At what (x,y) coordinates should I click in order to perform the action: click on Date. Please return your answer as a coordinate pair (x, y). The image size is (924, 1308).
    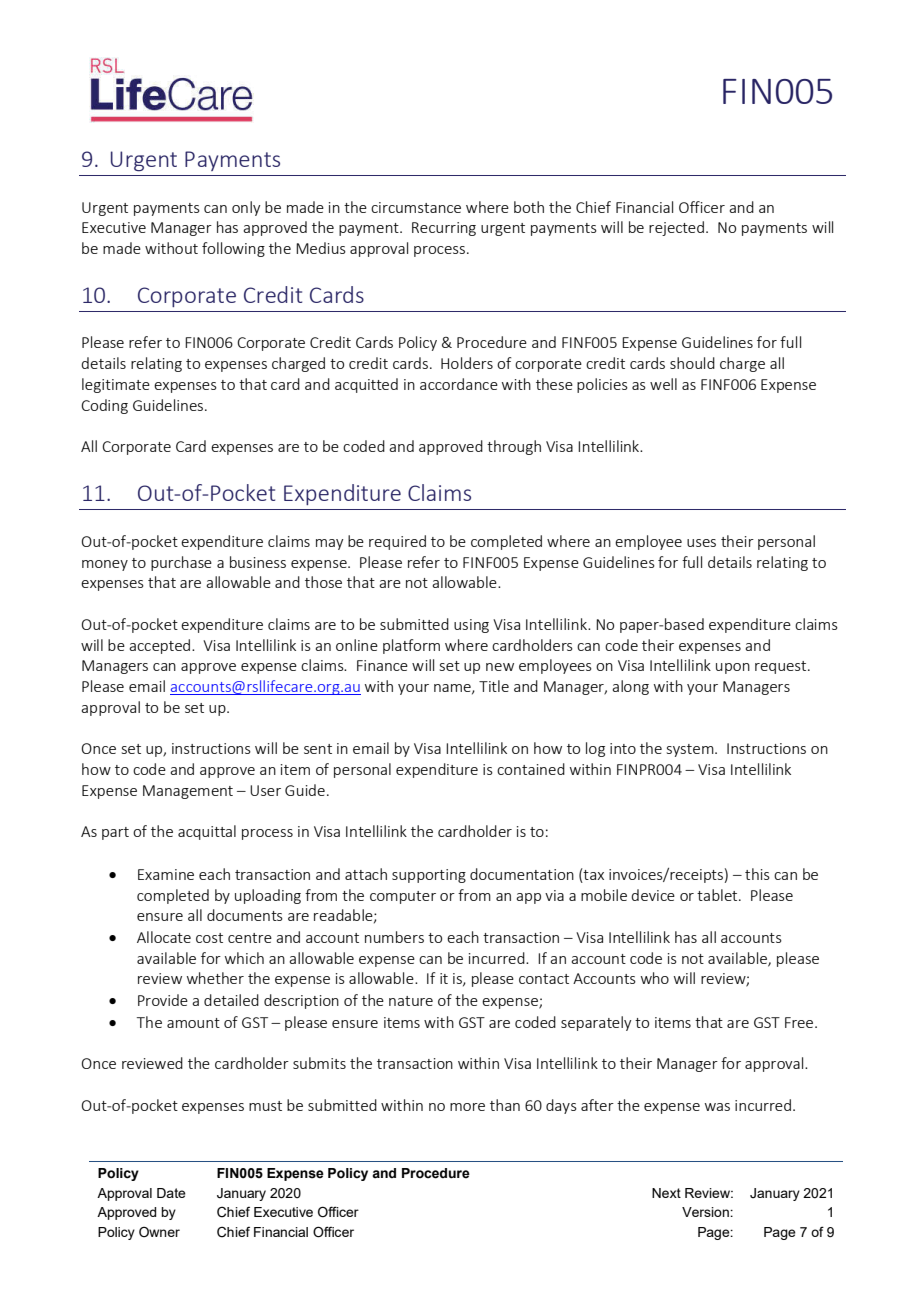
    Looking at the image, I should click on (171, 1193).
